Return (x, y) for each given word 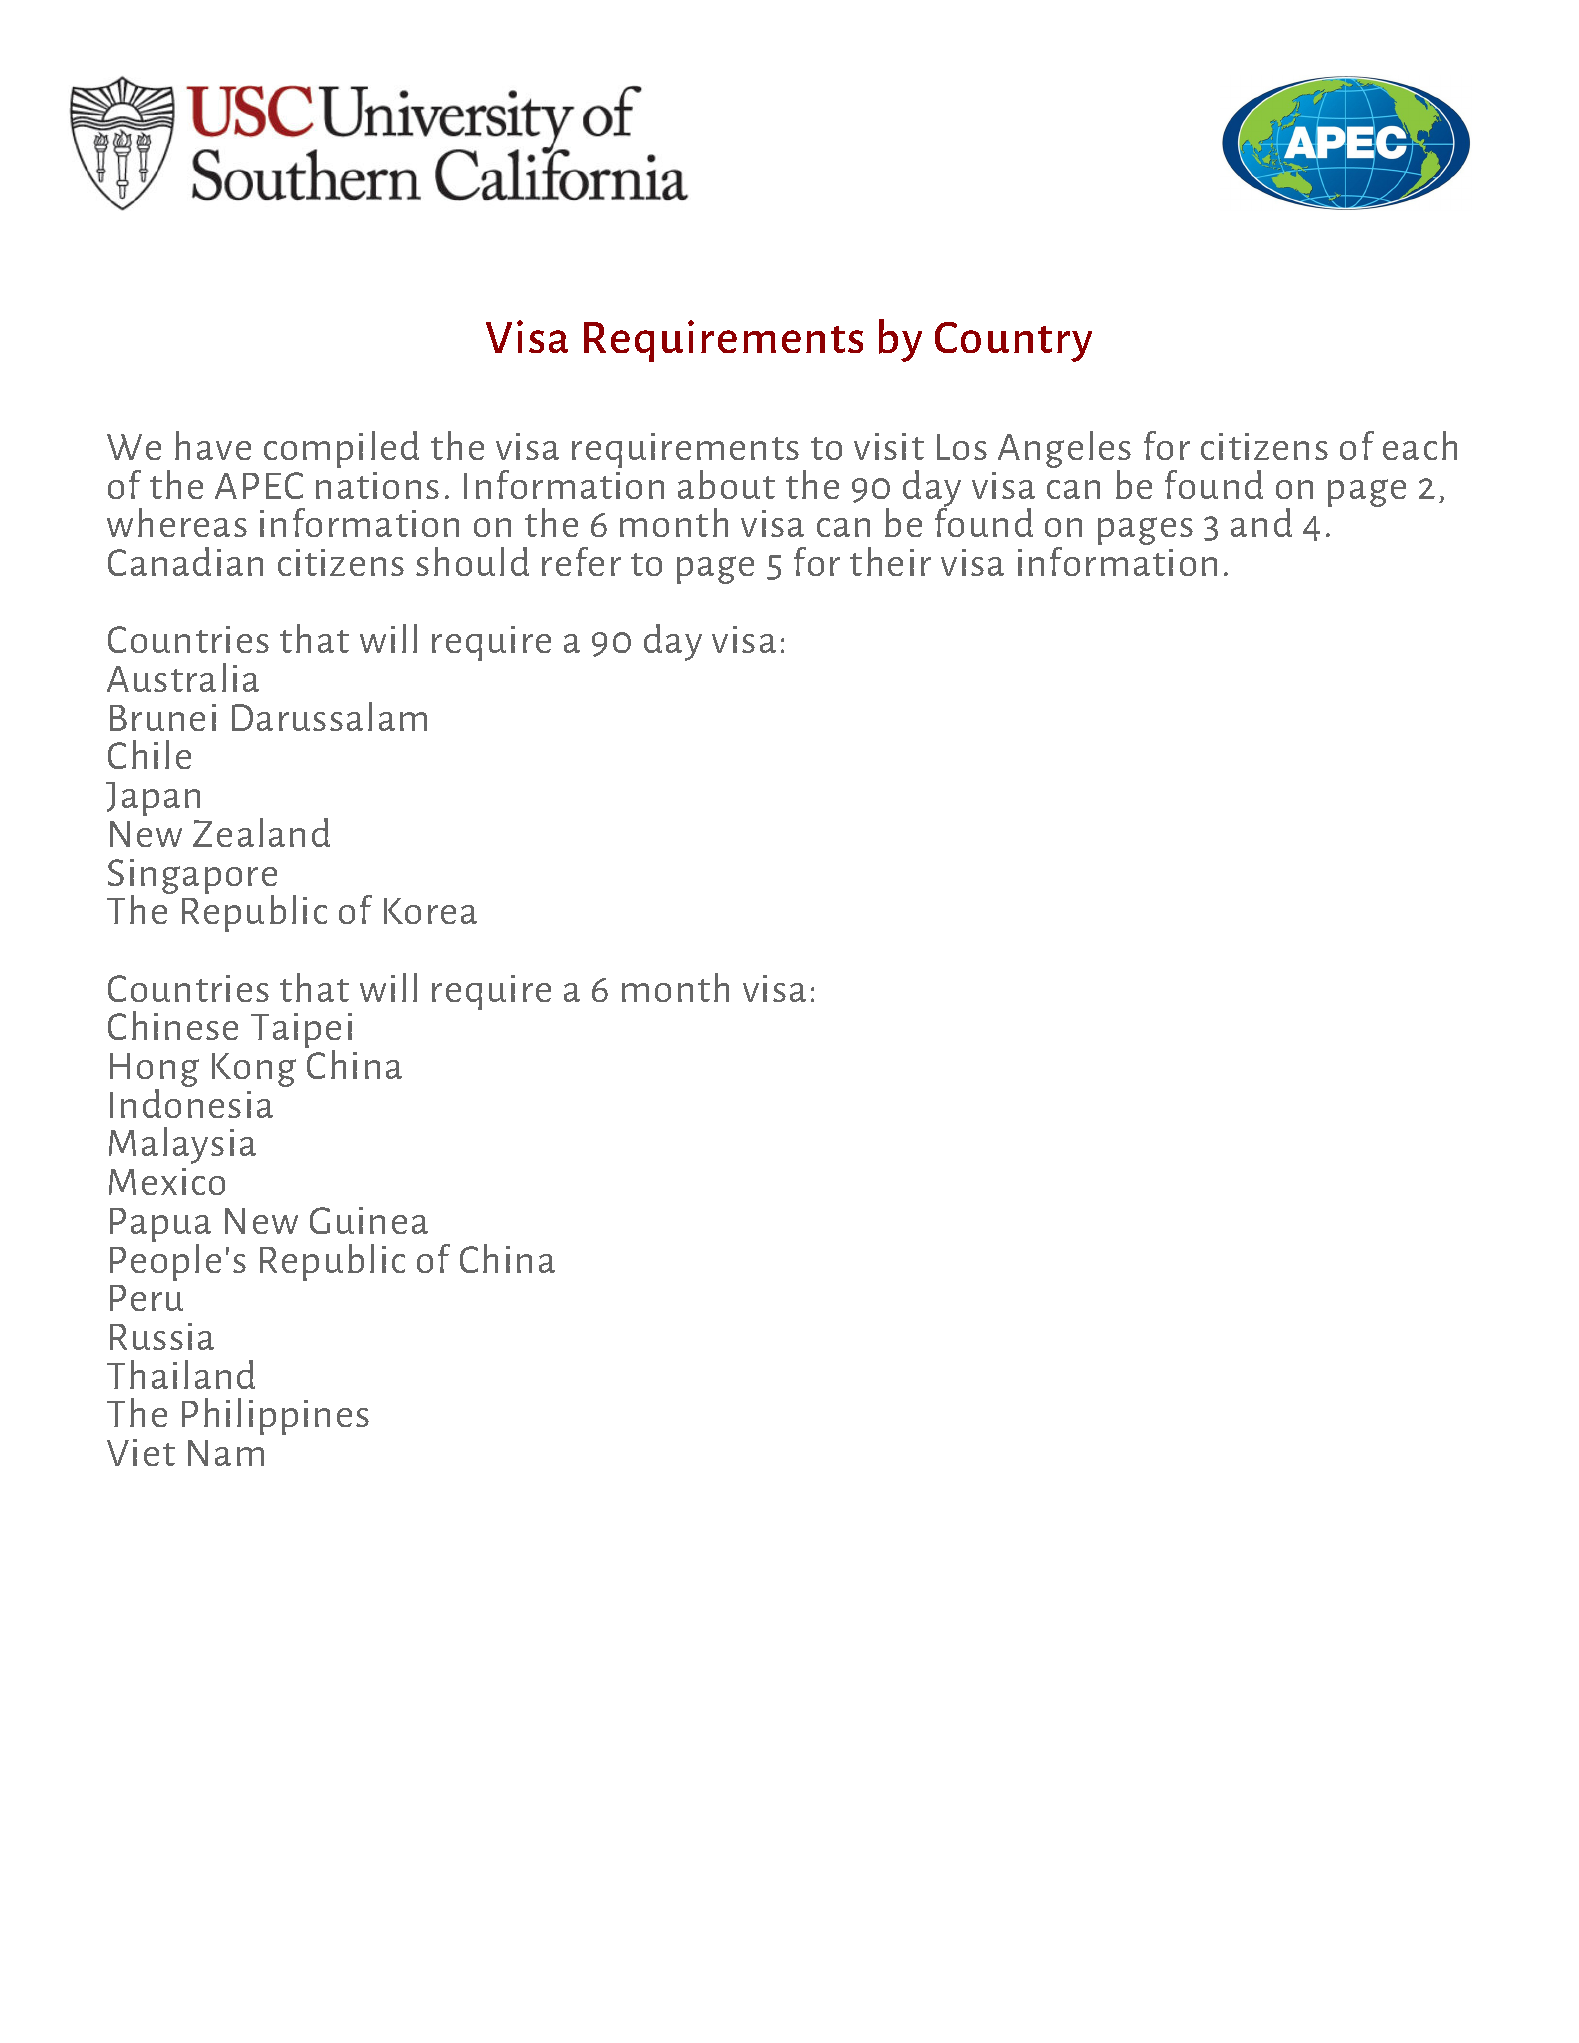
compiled (341, 449)
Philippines (275, 1416)
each (1420, 445)
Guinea (369, 1220)
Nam (226, 1453)
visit (889, 446)
